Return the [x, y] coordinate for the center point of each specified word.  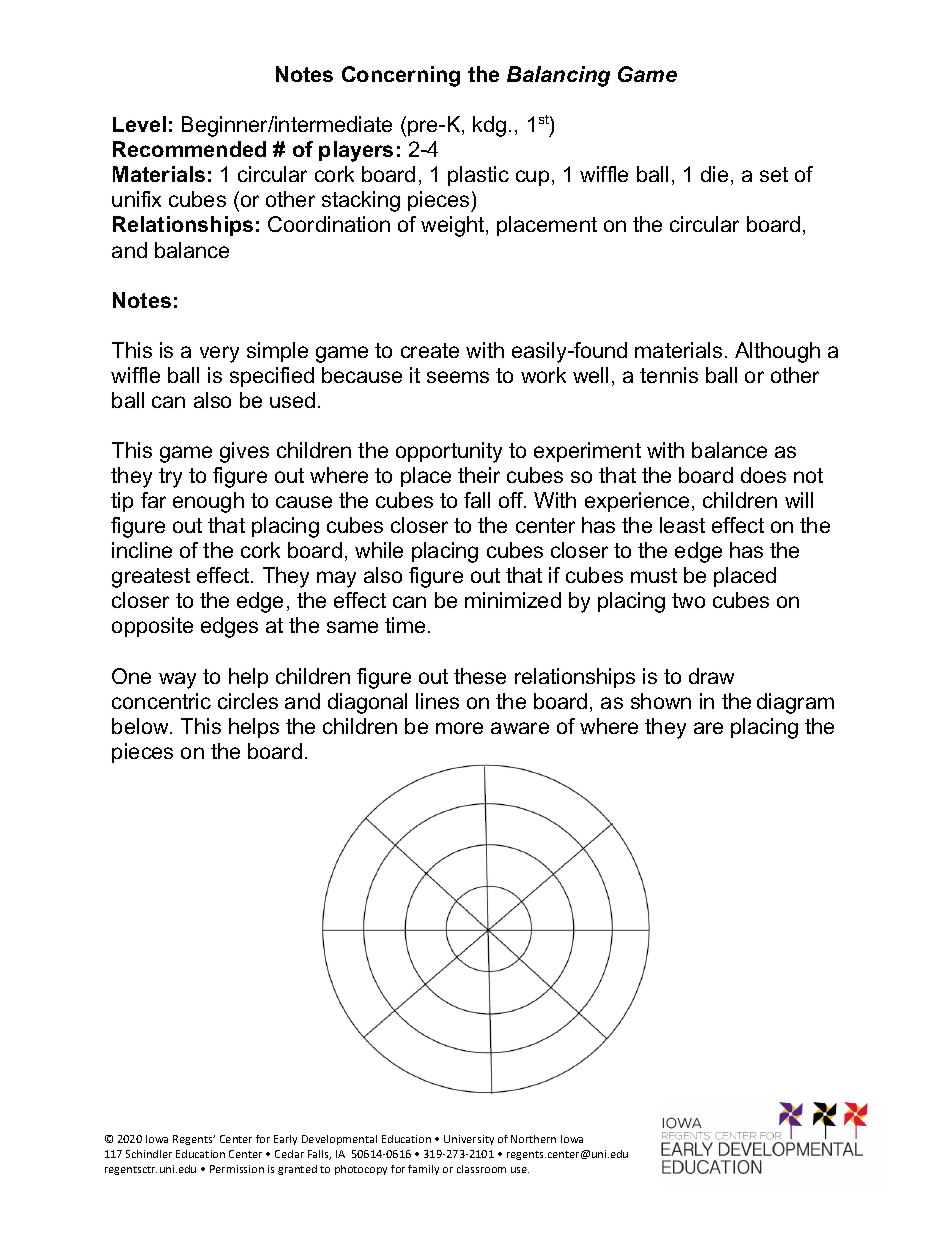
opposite [152, 627]
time [405, 625]
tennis [669, 375]
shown [661, 701]
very [219, 354]
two [688, 600]
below [141, 726]
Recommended [189, 149]
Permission [237, 1169]
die [714, 174]
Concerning [401, 76]
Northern [533, 1139]
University [469, 1140]
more [459, 728]
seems [458, 377]
